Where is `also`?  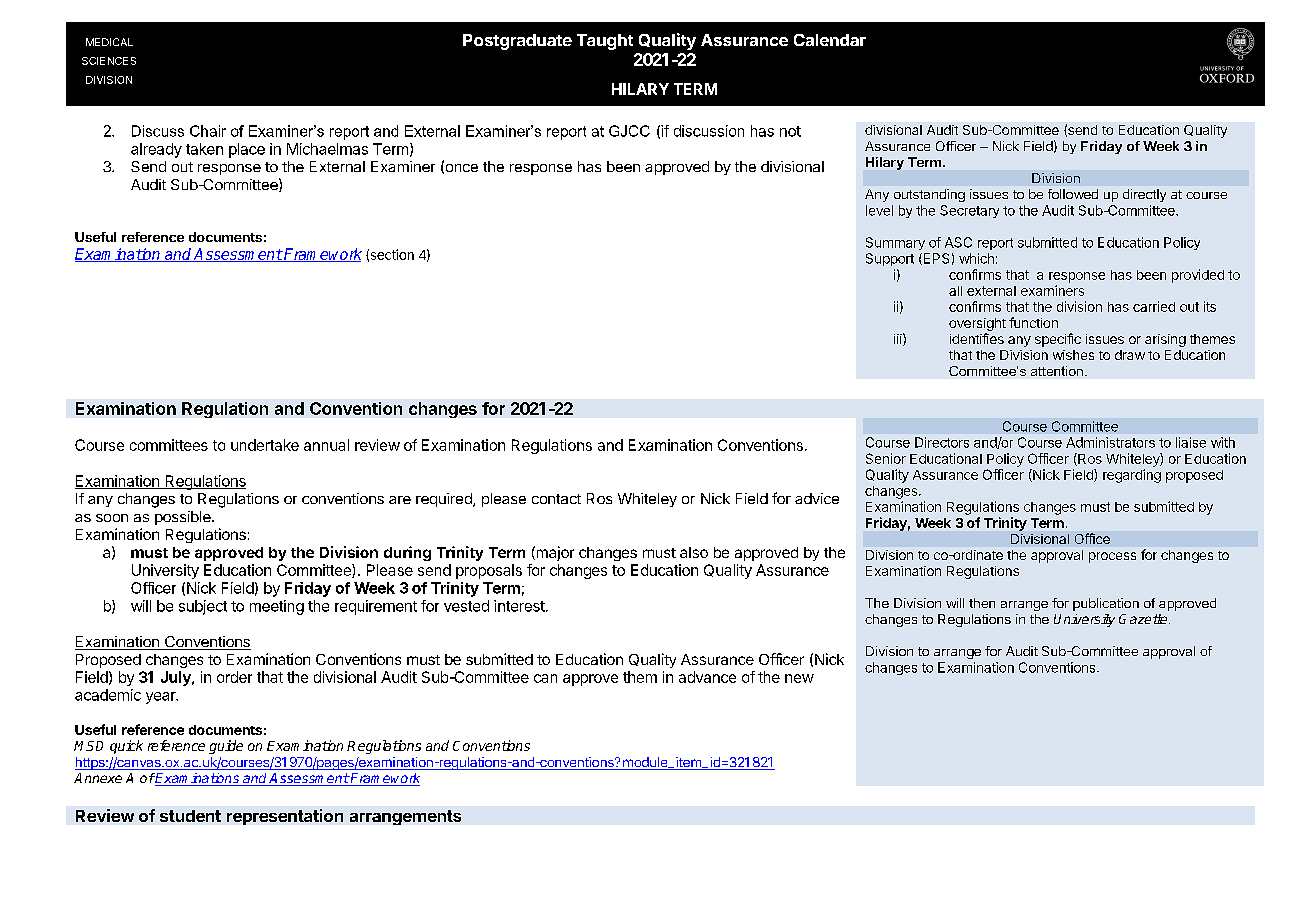 also is located at coordinates (694, 552).
